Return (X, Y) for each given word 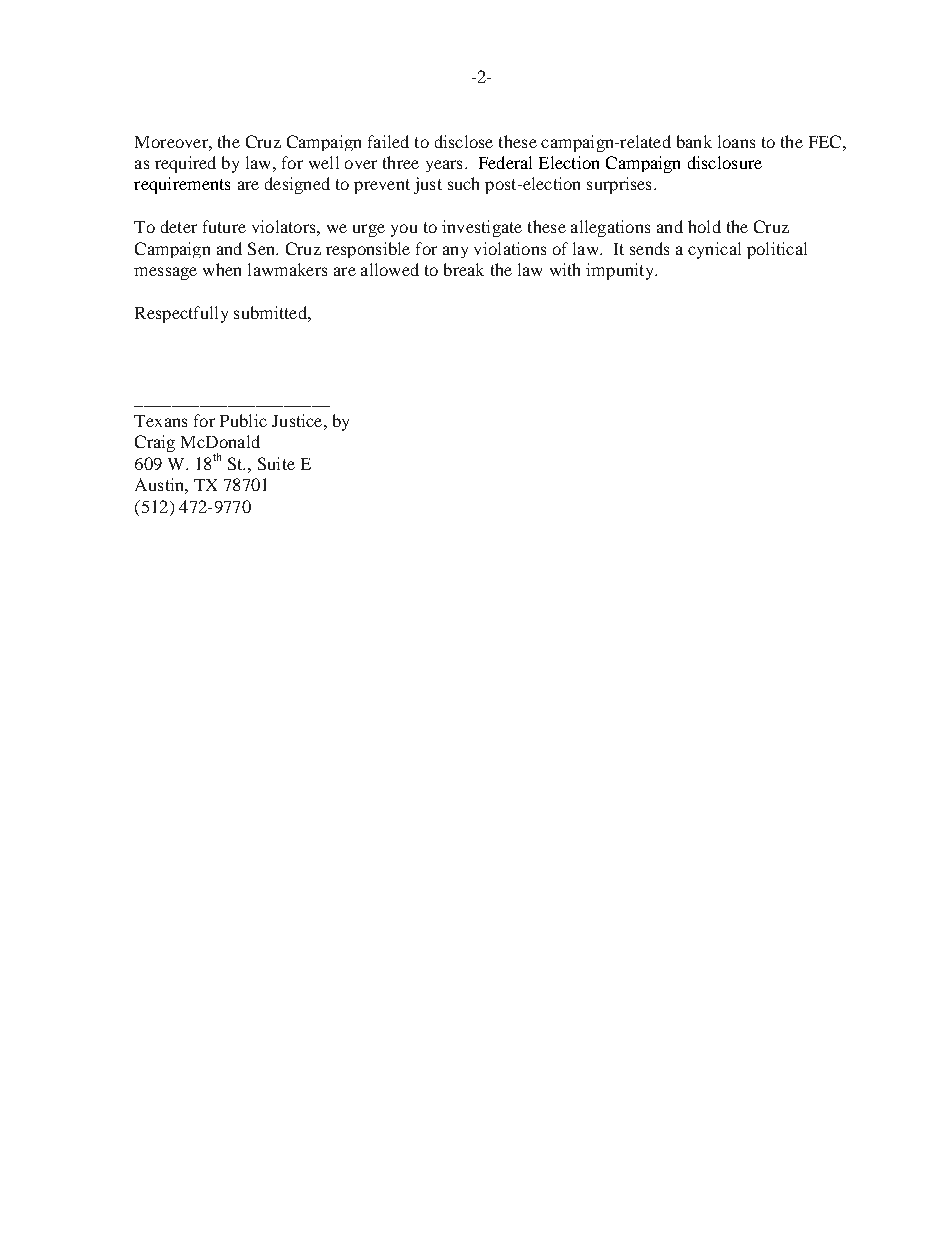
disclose (464, 141)
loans (736, 141)
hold (704, 226)
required (185, 164)
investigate (482, 228)
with (565, 269)
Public (243, 420)
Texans (160, 421)
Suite (276, 463)
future (224, 226)
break (464, 269)
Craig (155, 443)
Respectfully (181, 314)
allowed (390, 269)
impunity (621, 271)
